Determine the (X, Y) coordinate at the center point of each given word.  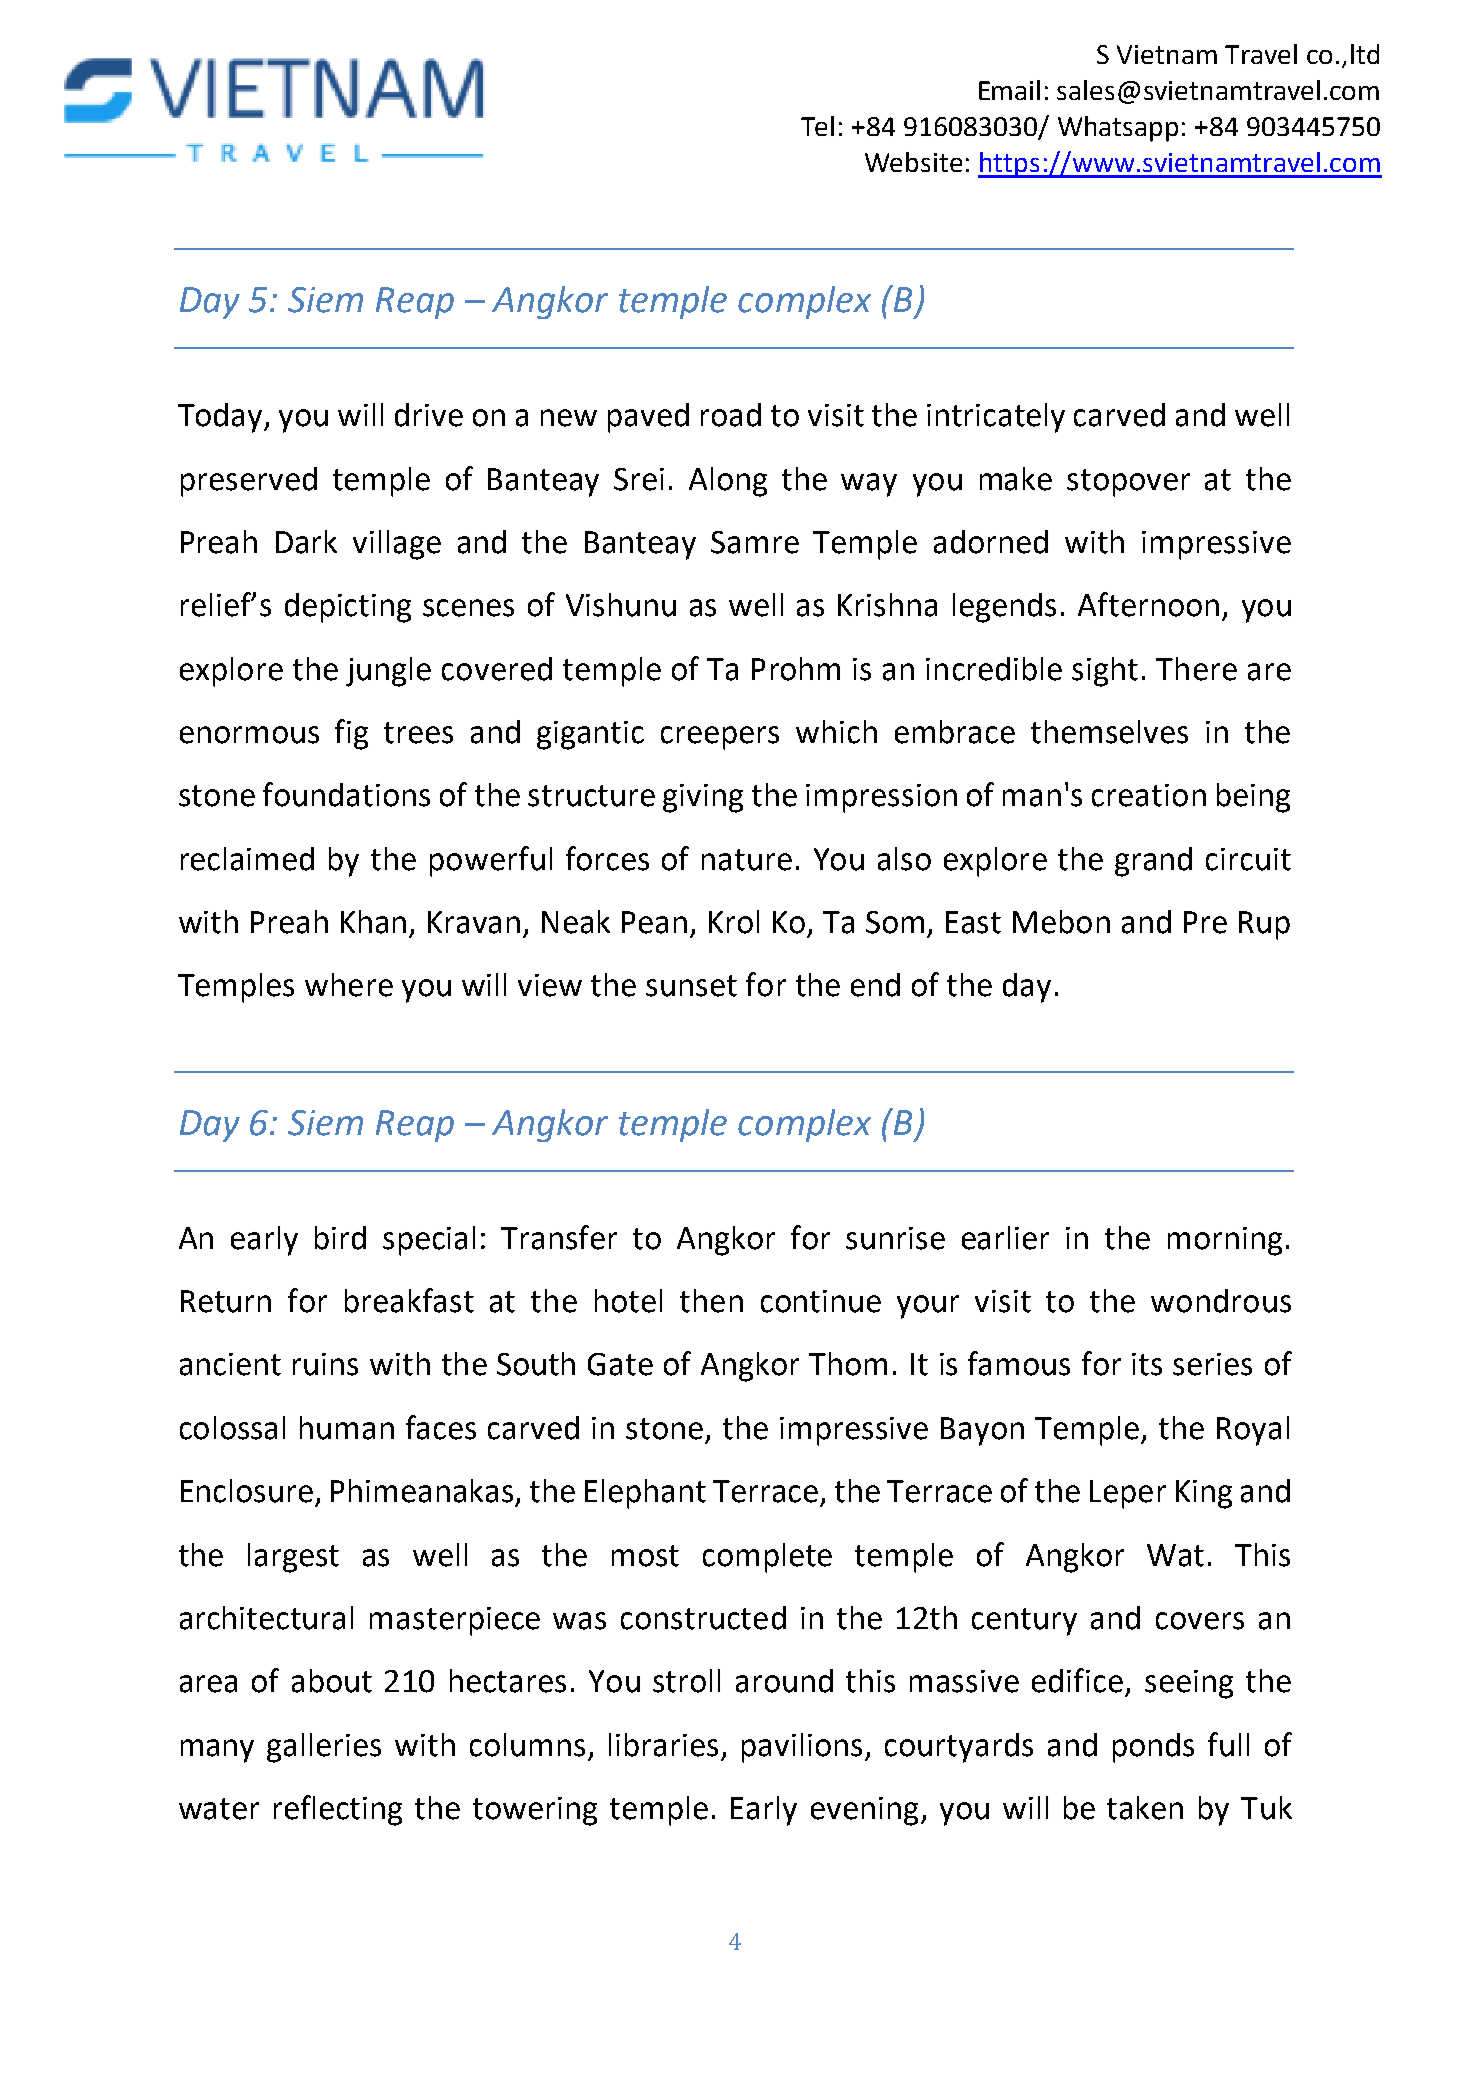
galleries (324, 1748)
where (349, 985)
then (711, 1301)
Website (913, 162)
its (1147, 1364)
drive (429, 415)
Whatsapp (1118, 129)
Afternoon (1148, 604)
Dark (306, 542)
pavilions (804, 1748)
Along (728, 482)
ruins (325, 1364)
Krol (734, 922)
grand (1153, 862)
